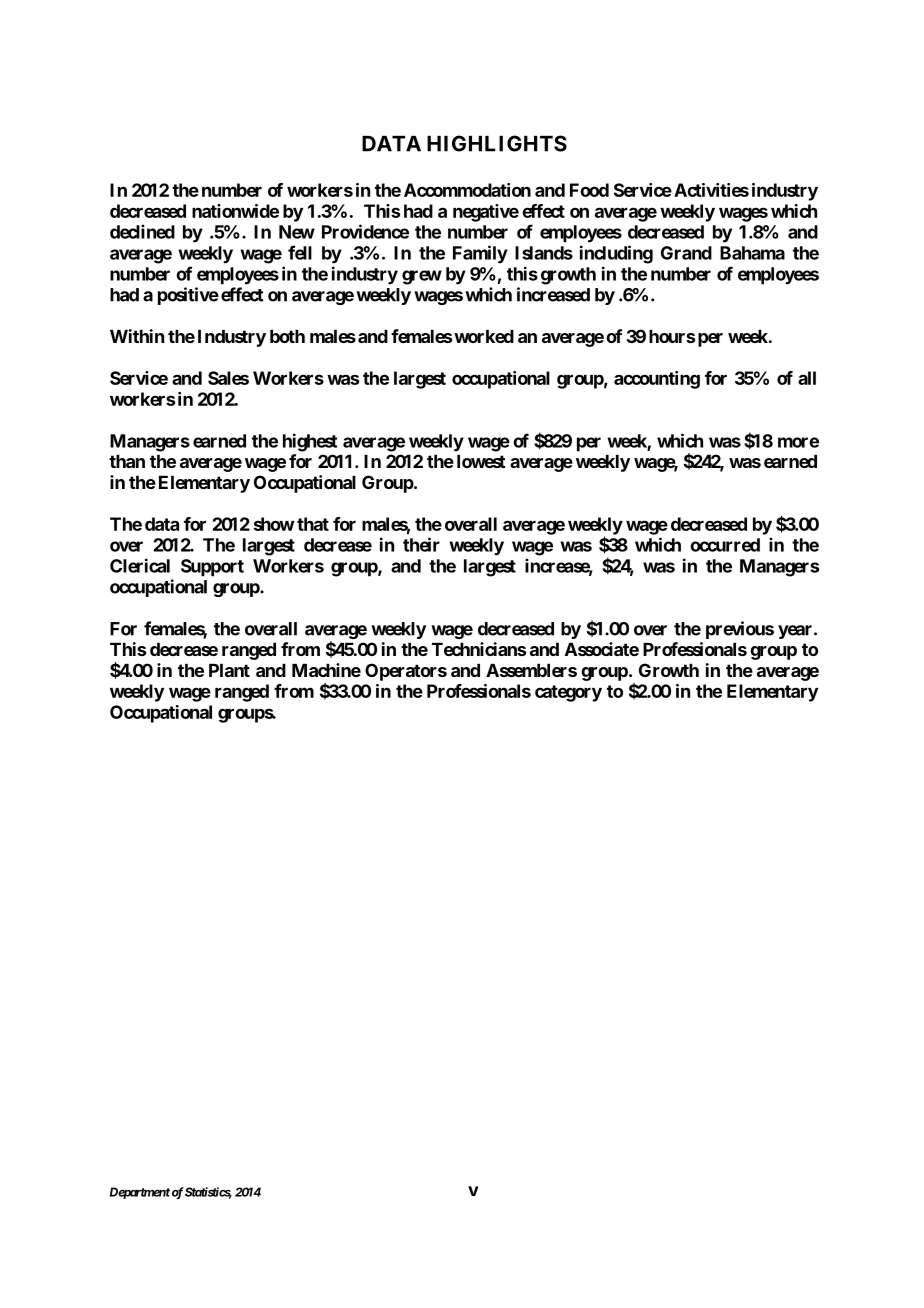 This image has height=1308, width=924. Describe the element at coordinates (229, 670) in the image. I see `Plant` at that location.
